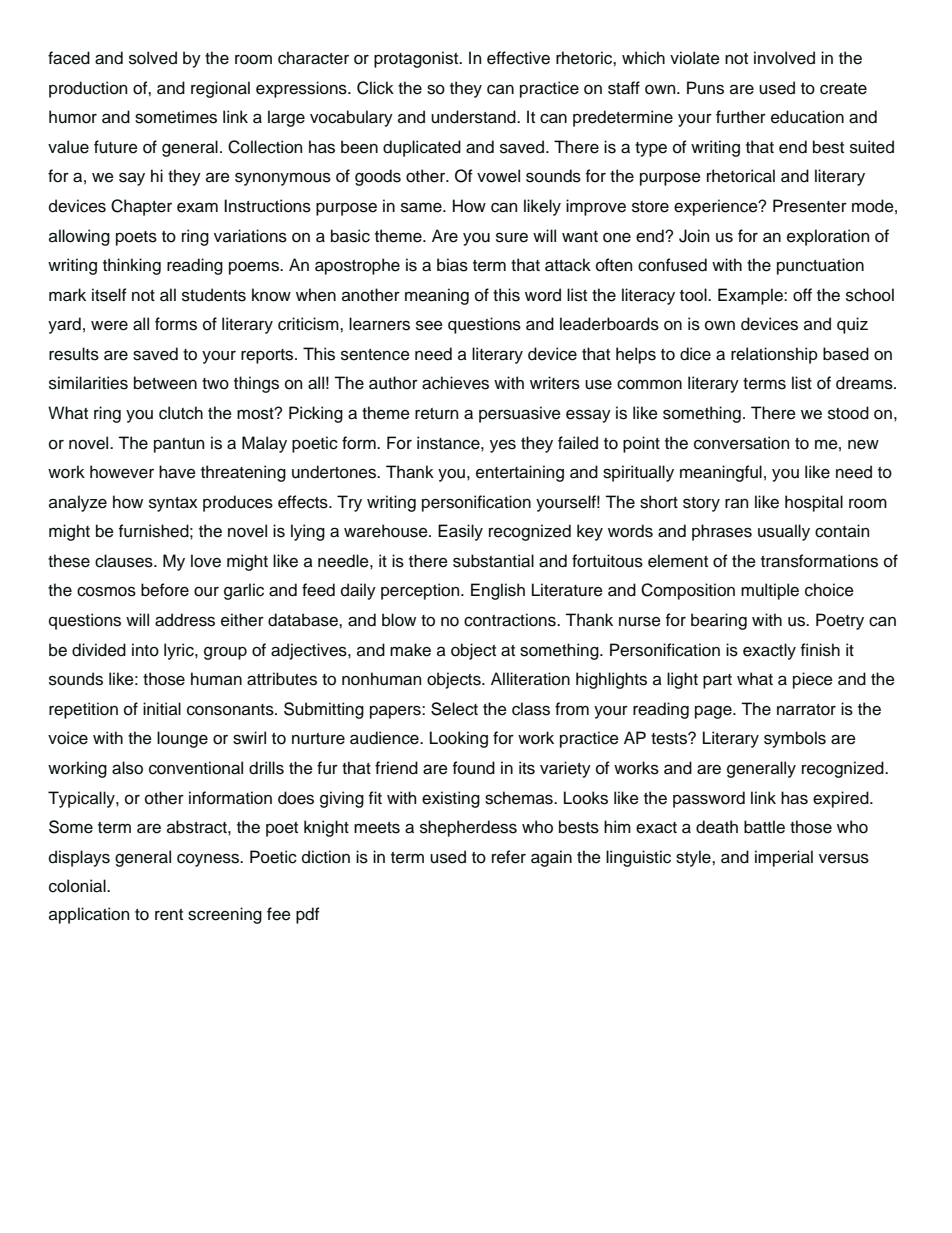 The image size is (952, 1233). I want to click on return, so click(436, 414).
